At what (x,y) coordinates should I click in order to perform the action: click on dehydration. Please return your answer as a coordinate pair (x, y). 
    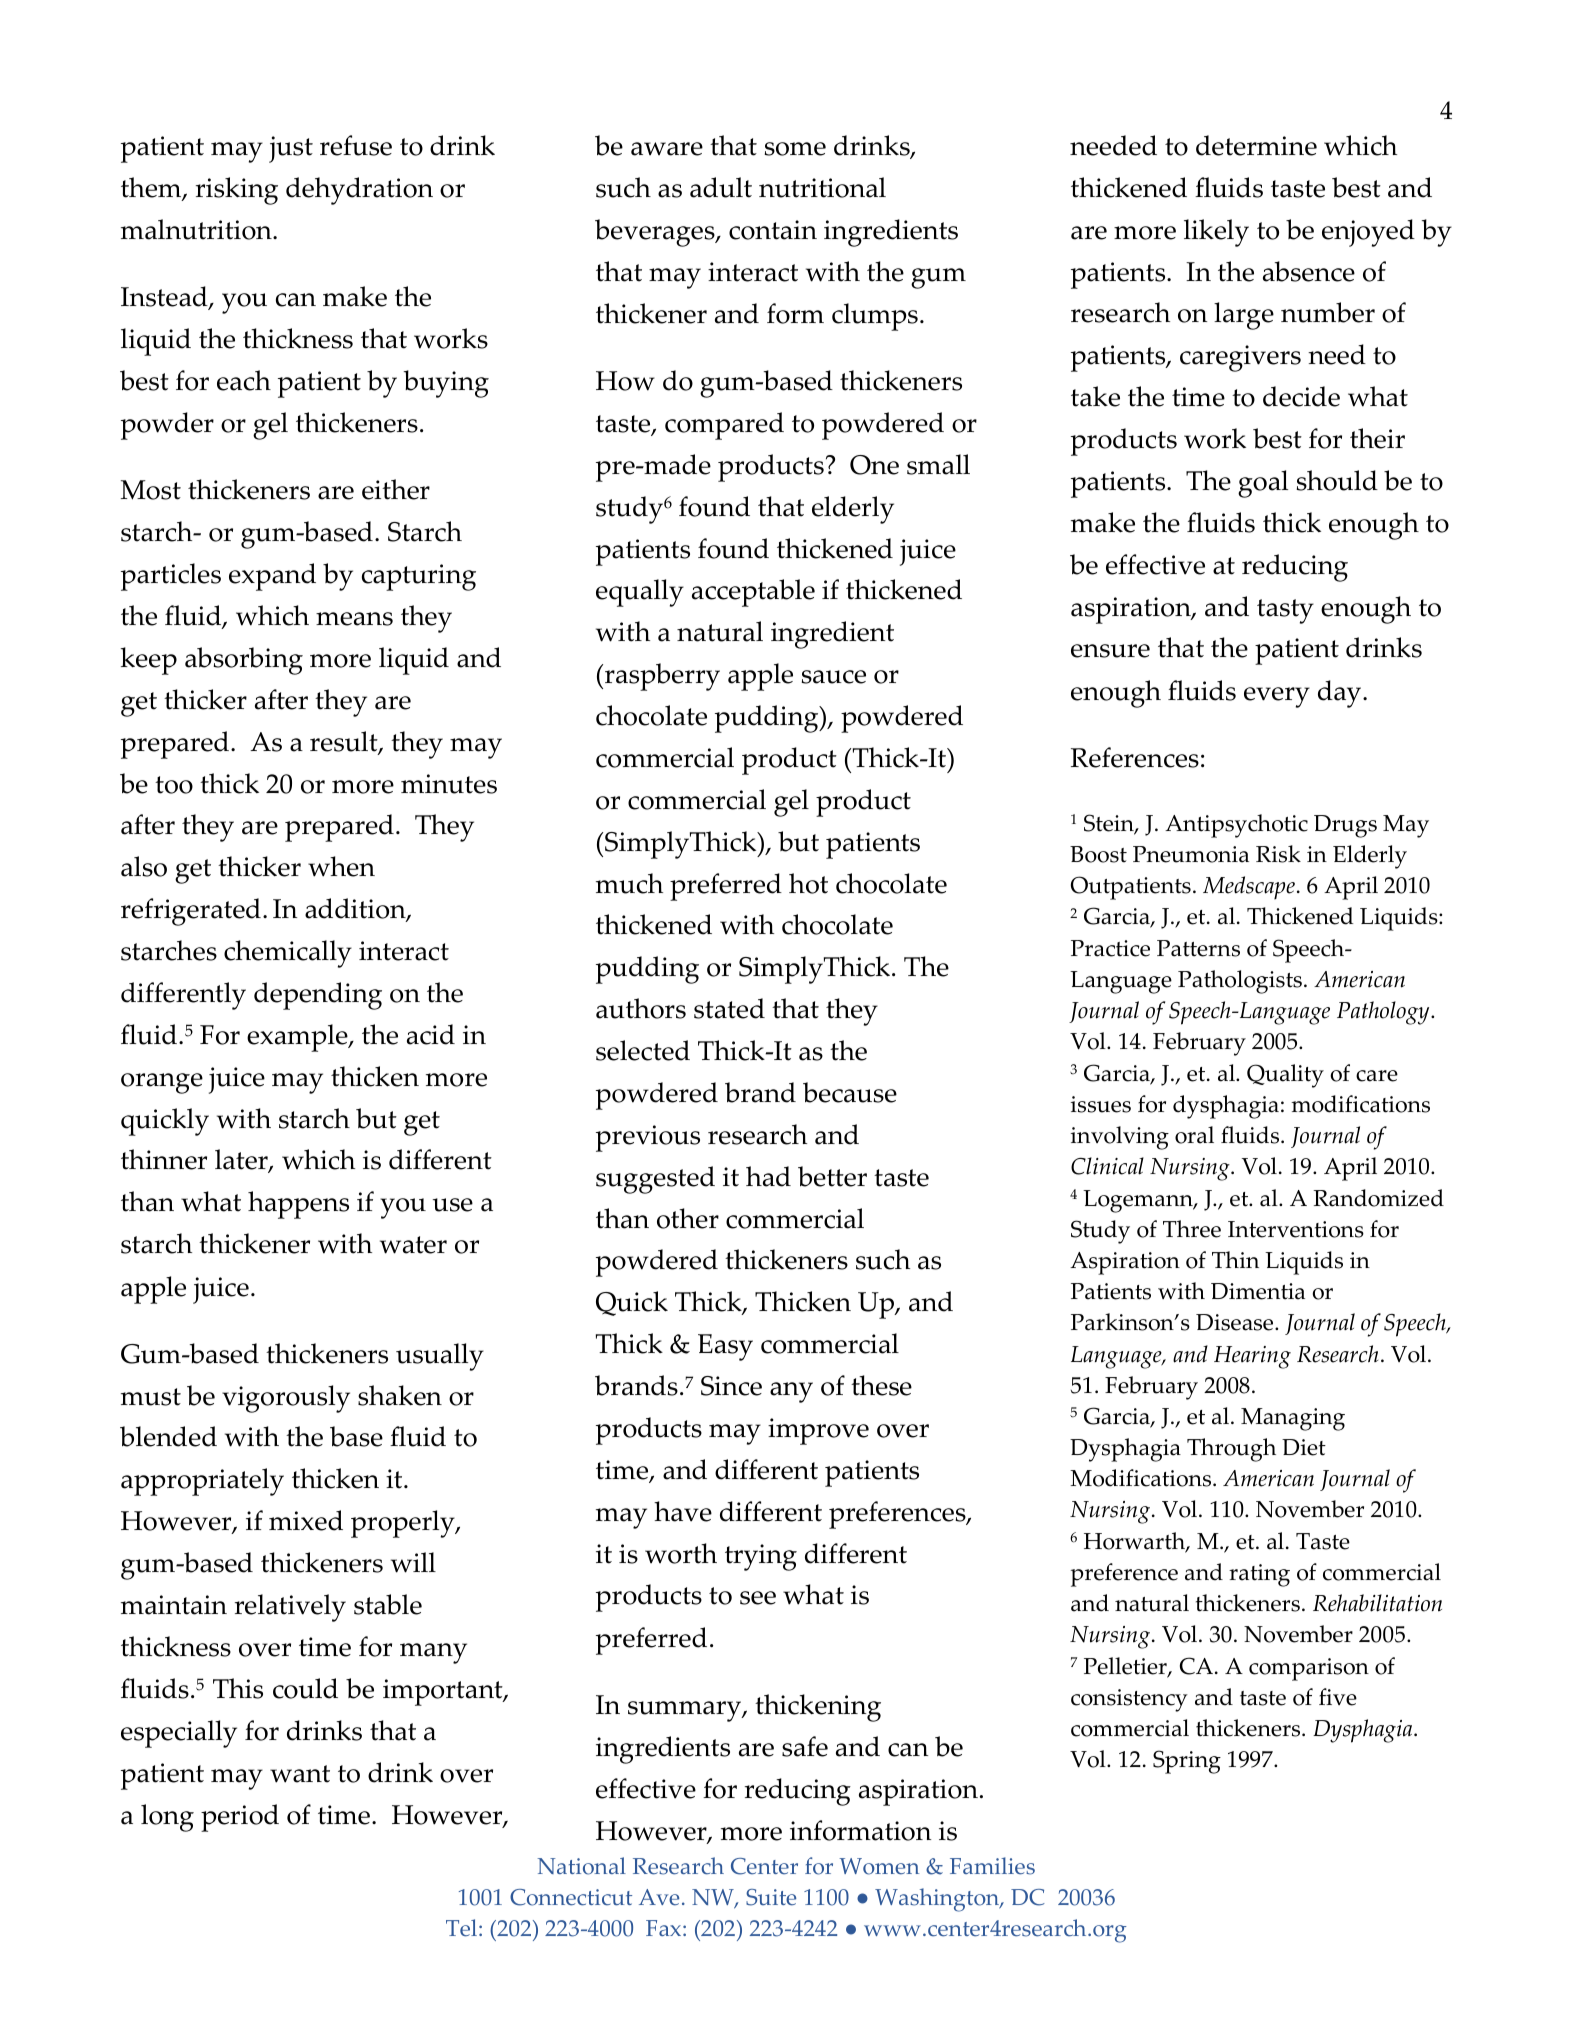
    Looking at the image, I should click on (359, 191).
